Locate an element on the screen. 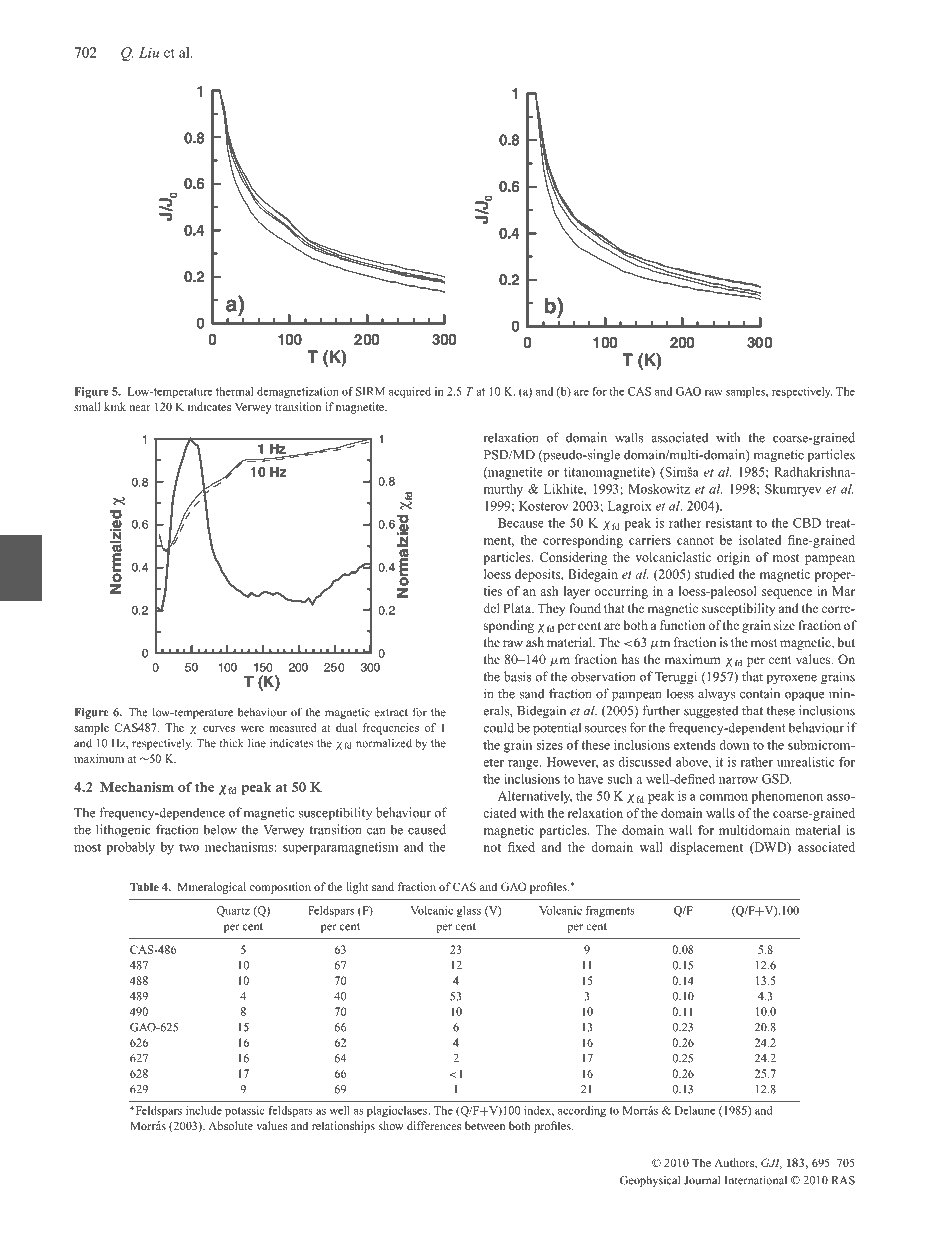 This screenshot has height=1233, width=952. below is located at coordinates (220, 829).
